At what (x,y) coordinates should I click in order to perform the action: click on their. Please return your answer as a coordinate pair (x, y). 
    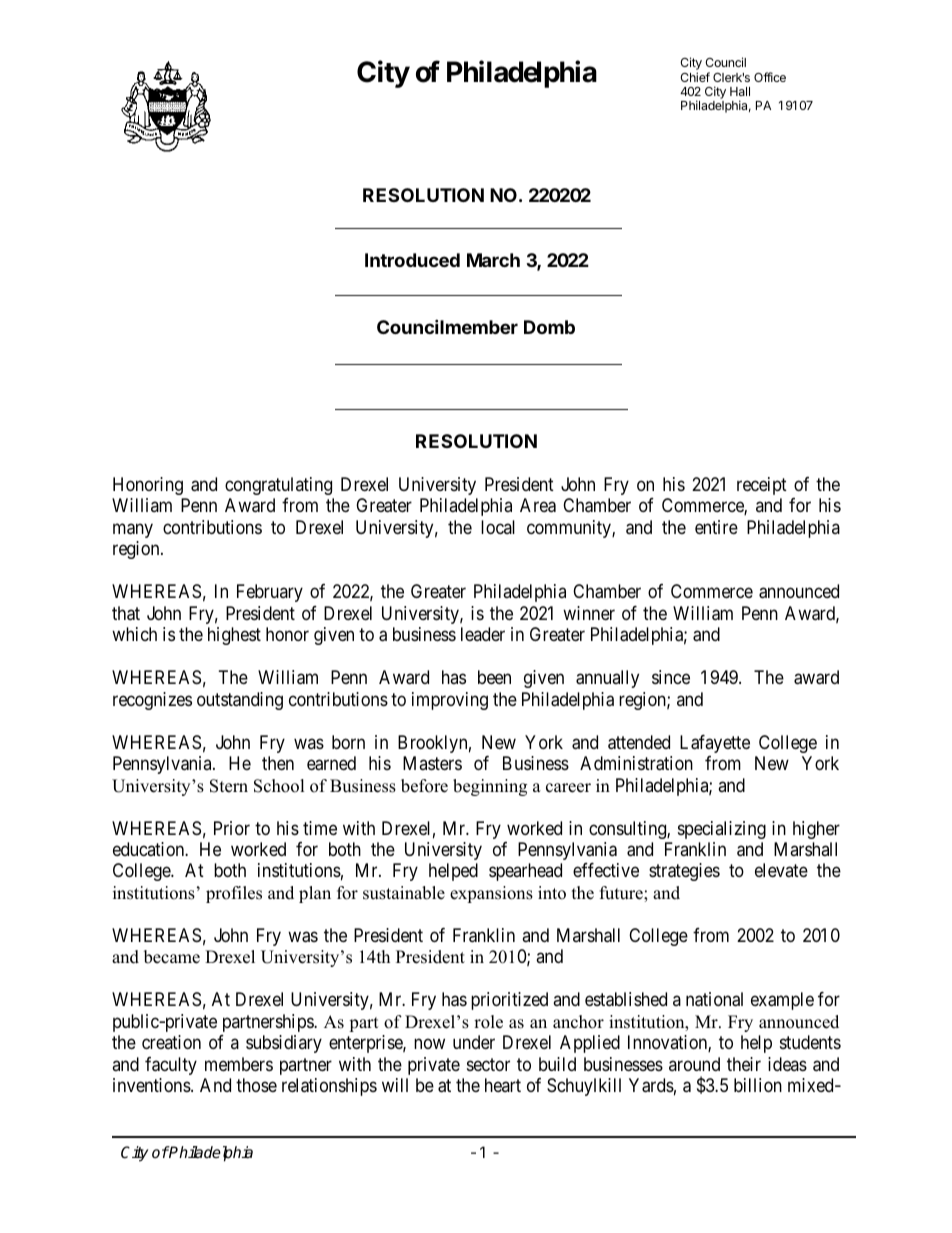
    Looking at the image, I should click on (744, 1064).
